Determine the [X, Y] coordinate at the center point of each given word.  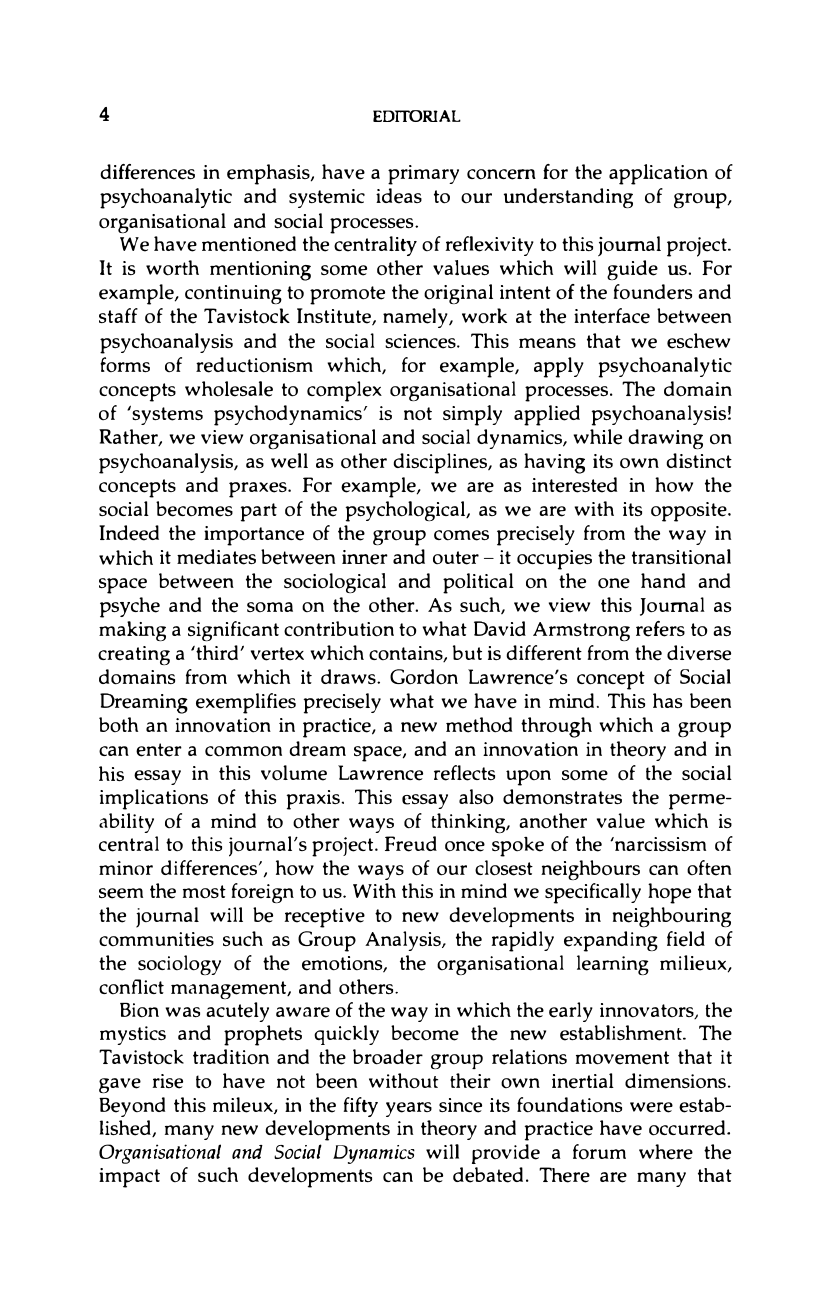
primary [423, 175]
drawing [666, 439]
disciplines [441, 463]
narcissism [659, 844]
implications [154, 799]
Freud [411, 844]
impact [129, 1178]
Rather [129, 437]
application [658, 174]
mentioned [249, 244]
